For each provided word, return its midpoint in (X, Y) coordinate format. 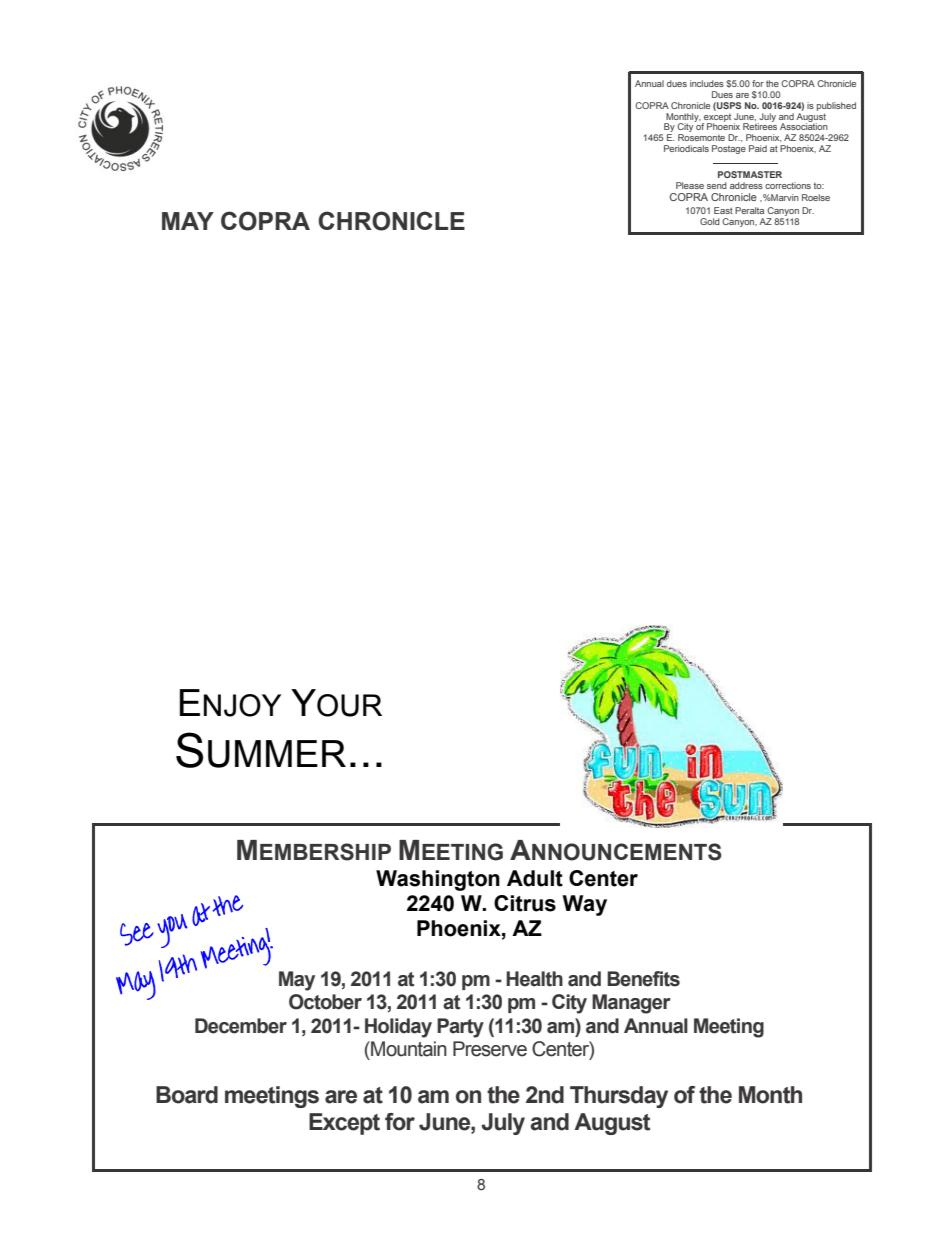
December (241, 1026)
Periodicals (686, 148)
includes (707, 83)
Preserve (490, 1049)
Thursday (619, 1097)
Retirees (760, 125)
